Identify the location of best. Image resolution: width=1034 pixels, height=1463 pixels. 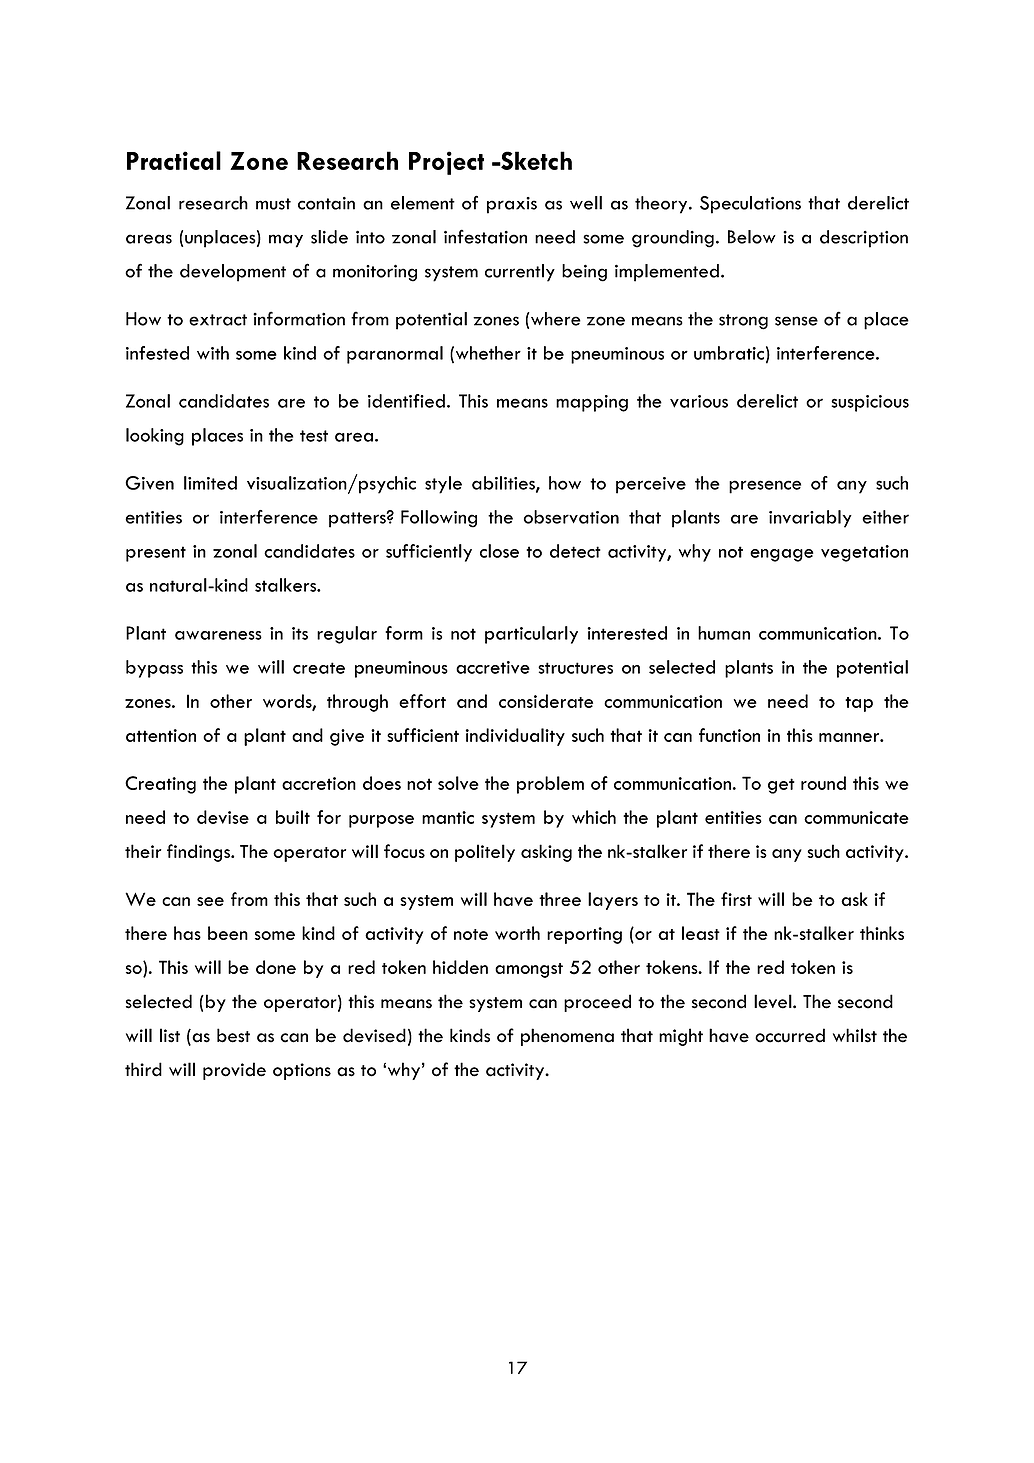
(233, 1035).
